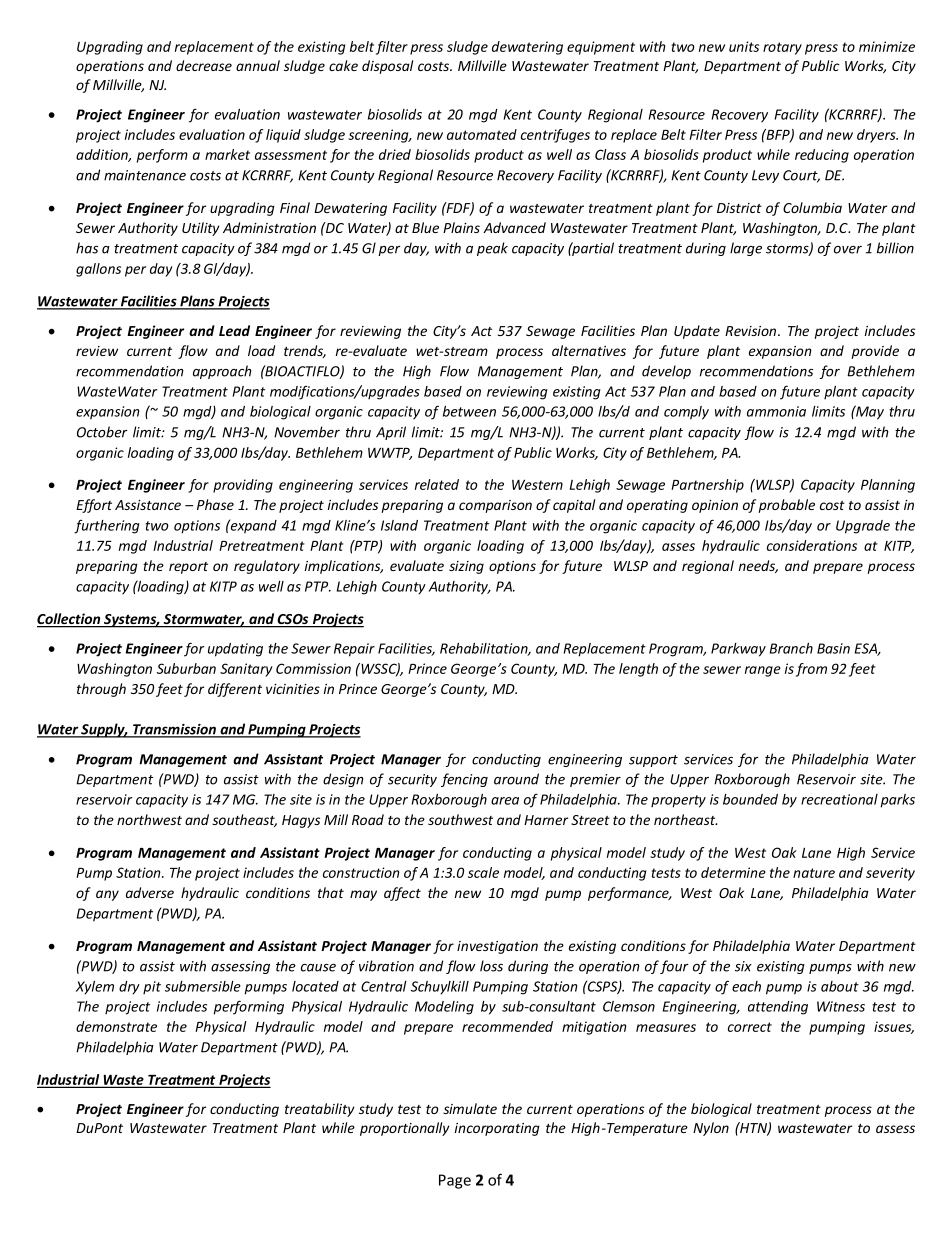 This image has width=952, height=1233. What do you see at coordinates (204, 65) in the image?
I see `decrease` at bounding box center [204, 65].
